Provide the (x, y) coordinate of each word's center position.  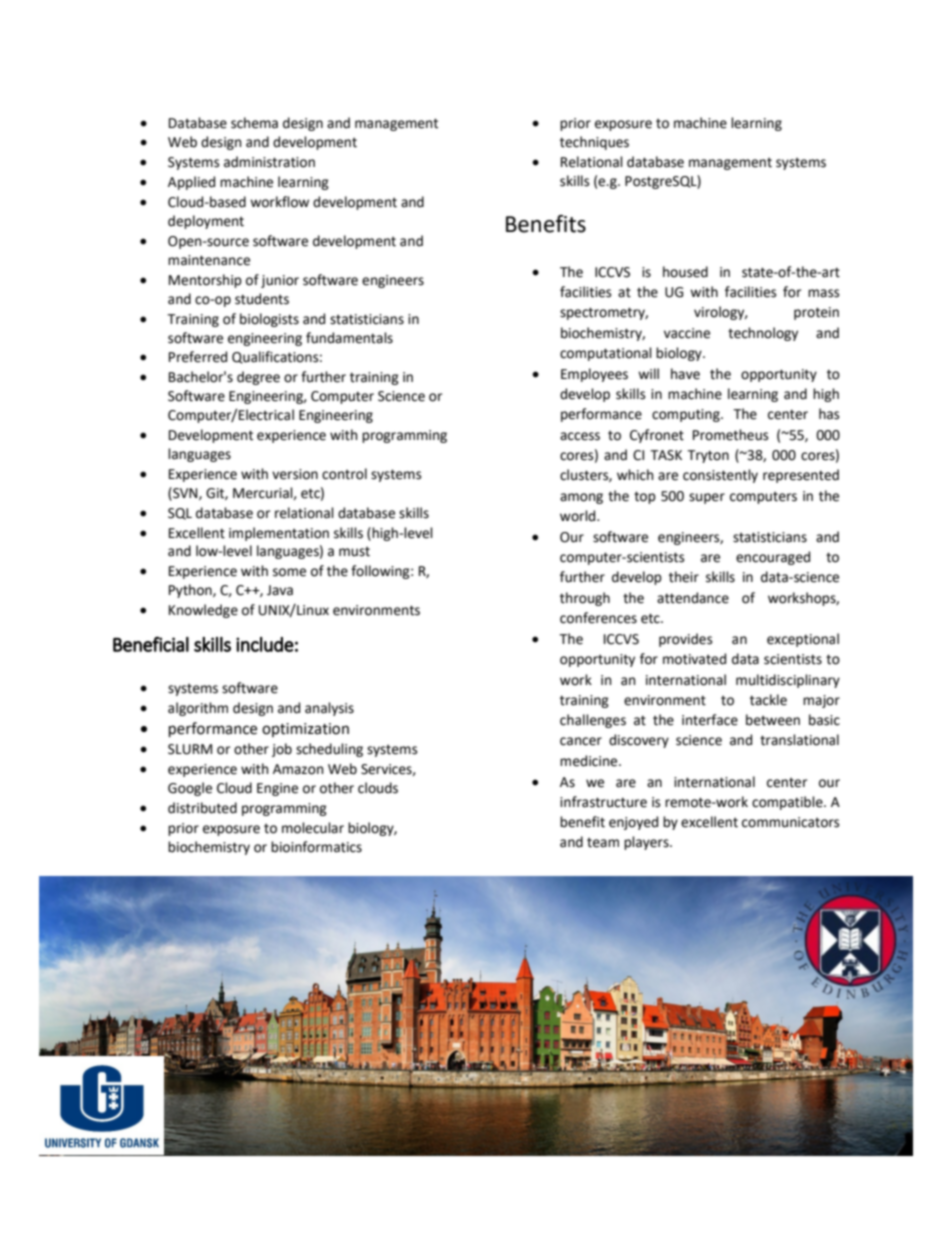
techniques (594, 143)
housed (685, 272)
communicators (790, 822)
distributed (202, 808)
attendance (693, 598)
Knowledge (203, 611)
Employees (594, 375)
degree (258, 378)
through (585, 599)
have (685, 374)
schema (254, 123)
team (603, 843)
